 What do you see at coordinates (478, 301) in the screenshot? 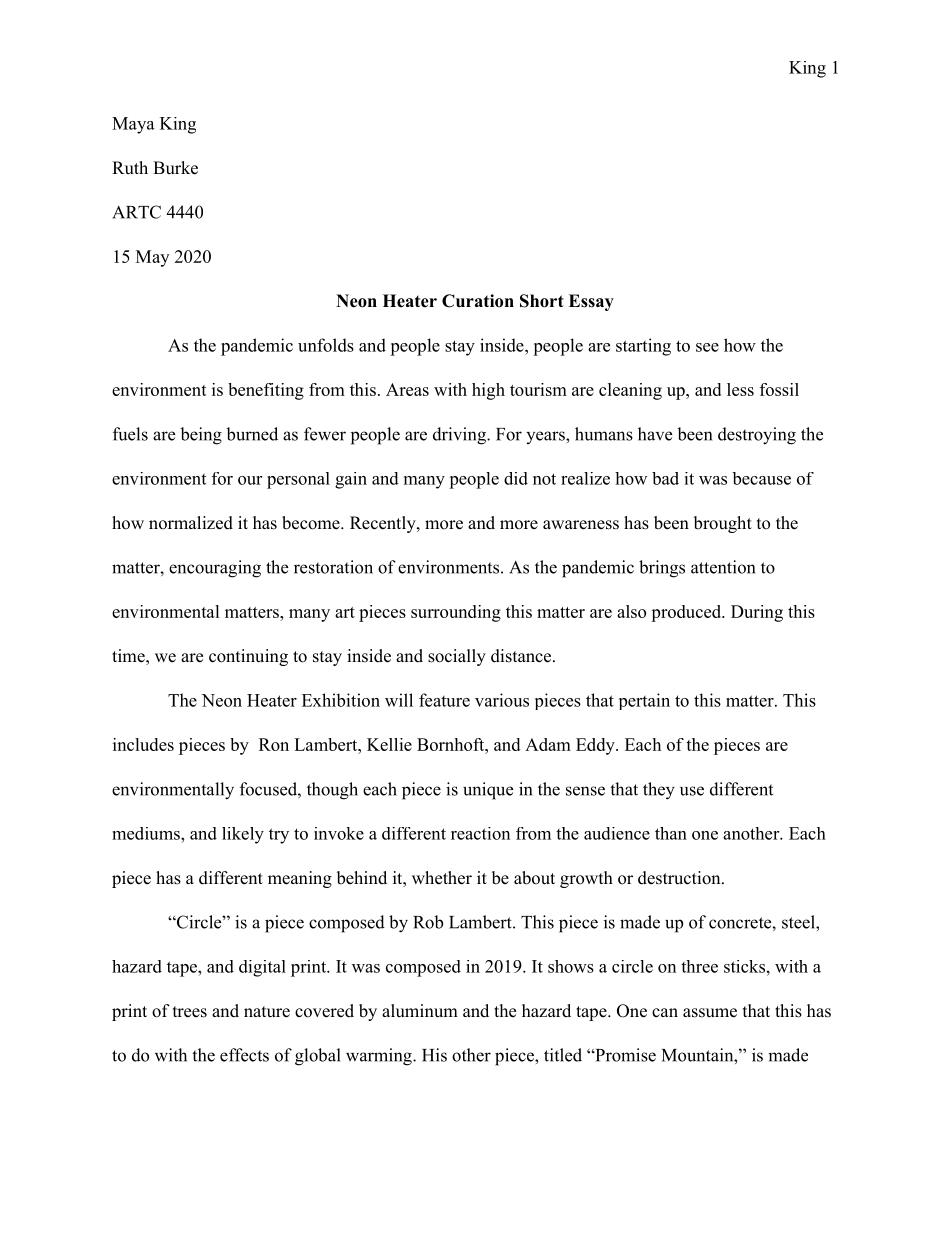
I see `Curation` at bounding box center [478, 301].
